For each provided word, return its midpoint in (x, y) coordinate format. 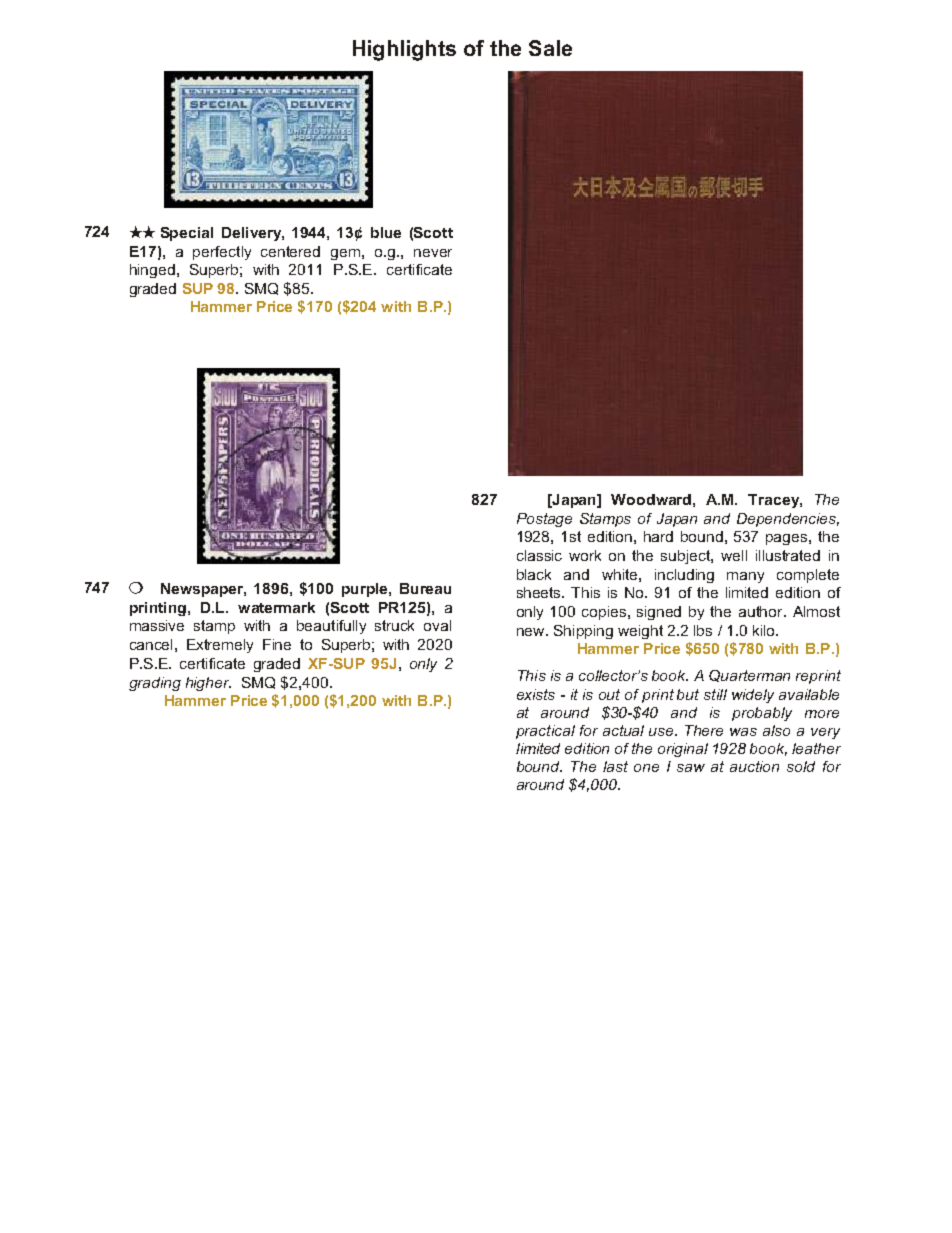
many (745, 577)
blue (386, 232)
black (534, 574)
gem (345, 254)
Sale (550, 48)
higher (208, 684)
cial (201, 232)
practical (545, 732)
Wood (633, 499)
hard (658, 536)
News (180, 588)
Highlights (404, 50)
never (433, 253)
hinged (152, 271)
